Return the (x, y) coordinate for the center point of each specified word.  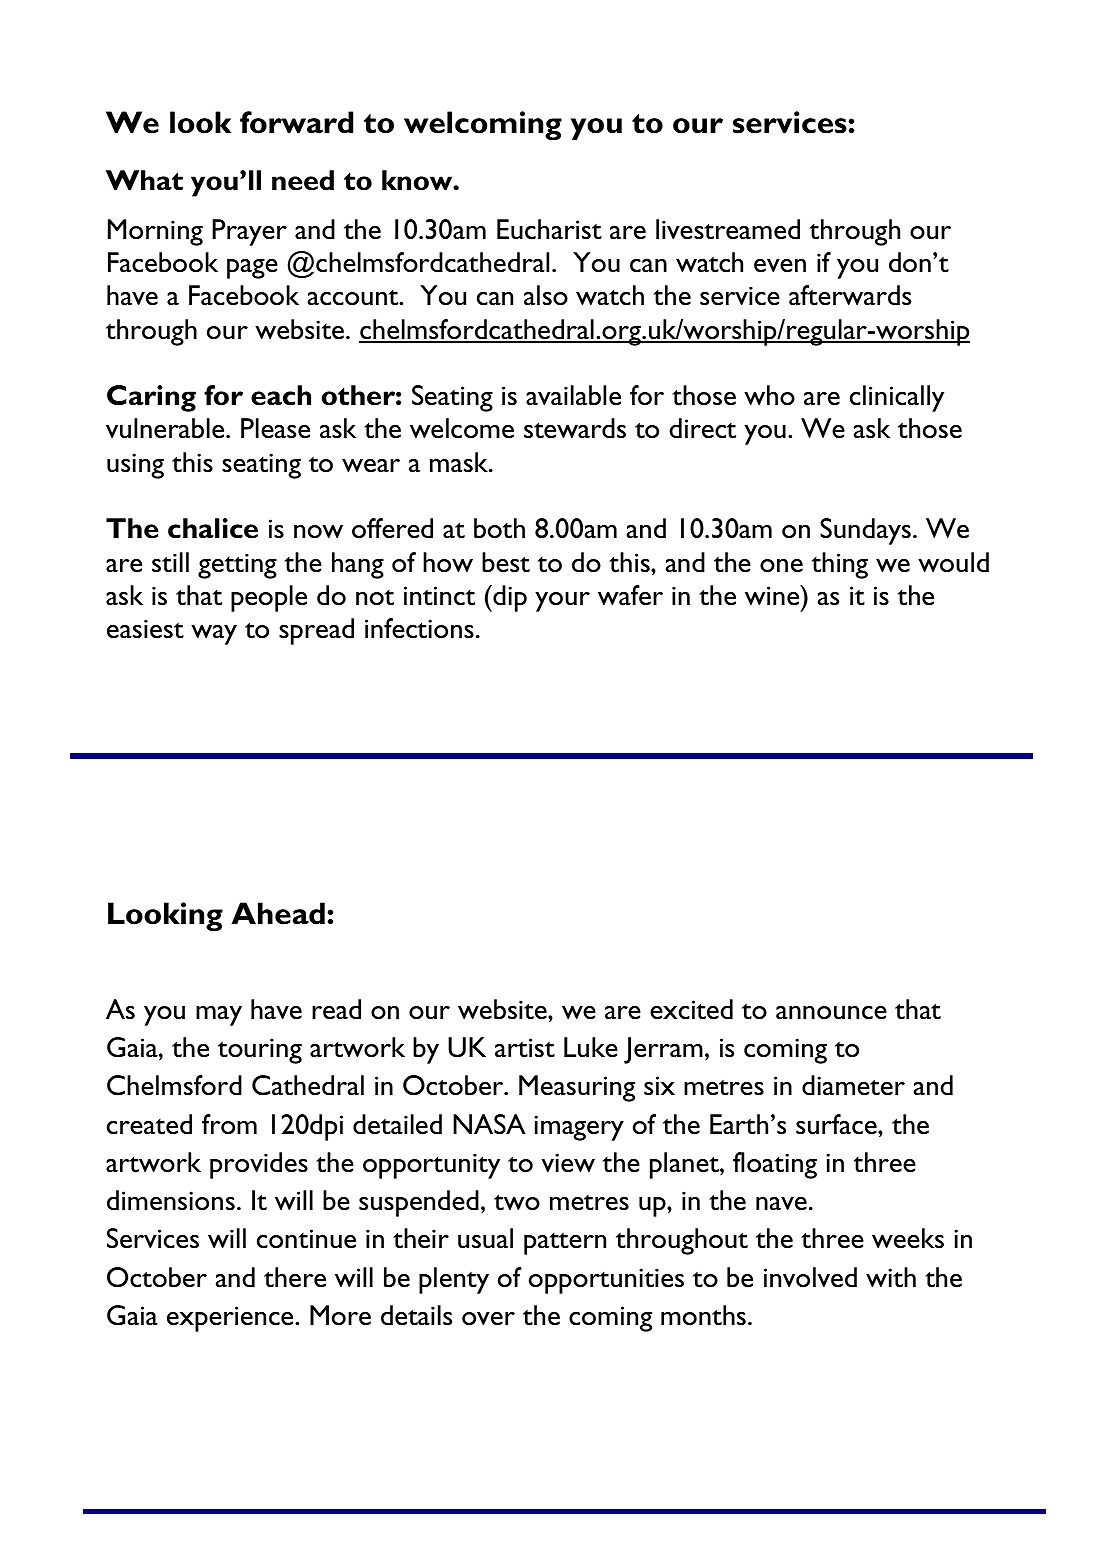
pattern (565, 1244)
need (303, 180)
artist (525, 1048)
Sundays (865, 531)
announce (831, 1013)
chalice (213, 528)
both (499, 528)
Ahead (278, 913)
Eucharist (549, 229)
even (780, 266)
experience (231, 1319)
